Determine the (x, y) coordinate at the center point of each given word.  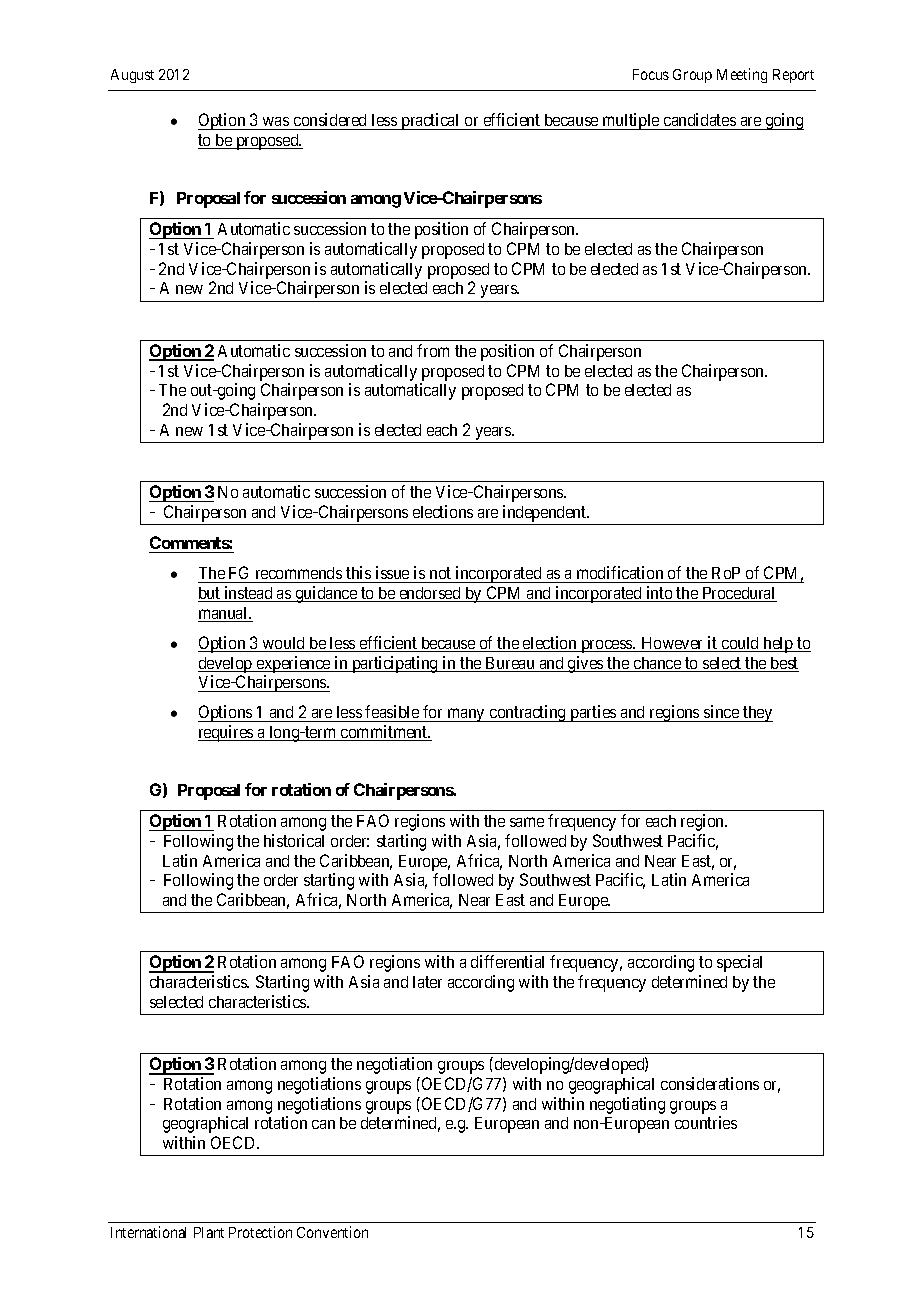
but (210, 594)
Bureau (510, 664)
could (741, 644)
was (276, 121)
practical (430, 121)
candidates (700, 119)
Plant (209, 1232)
